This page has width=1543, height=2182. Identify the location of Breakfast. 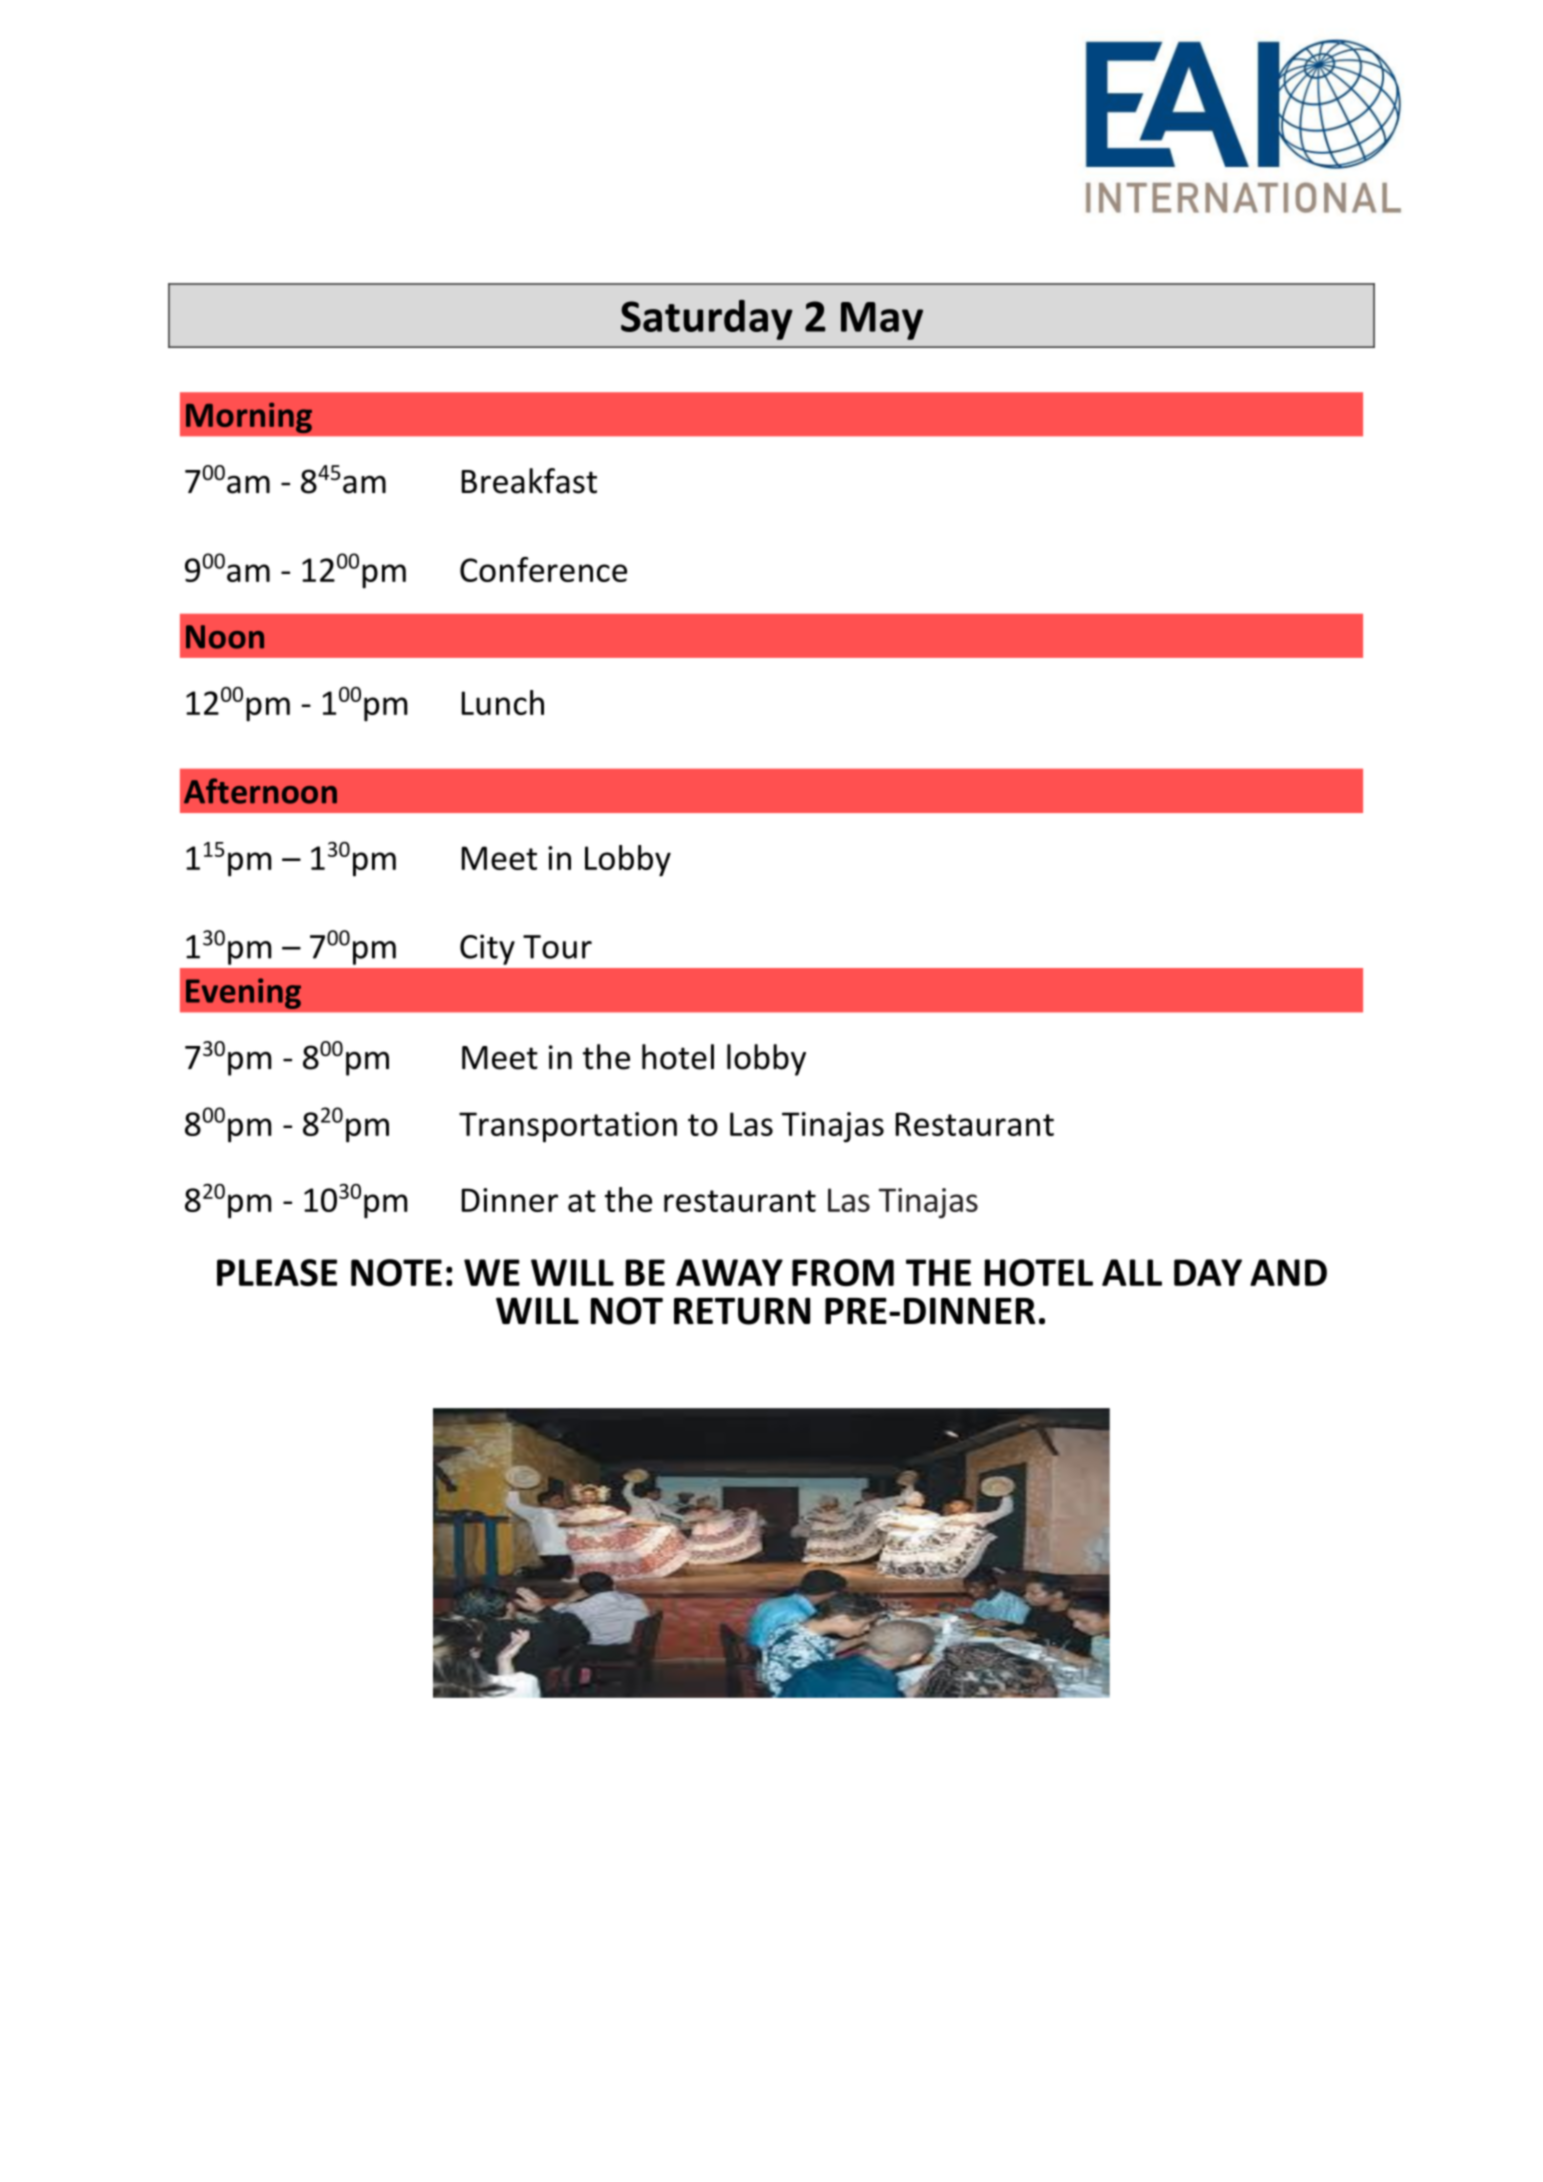
(529, 481).
